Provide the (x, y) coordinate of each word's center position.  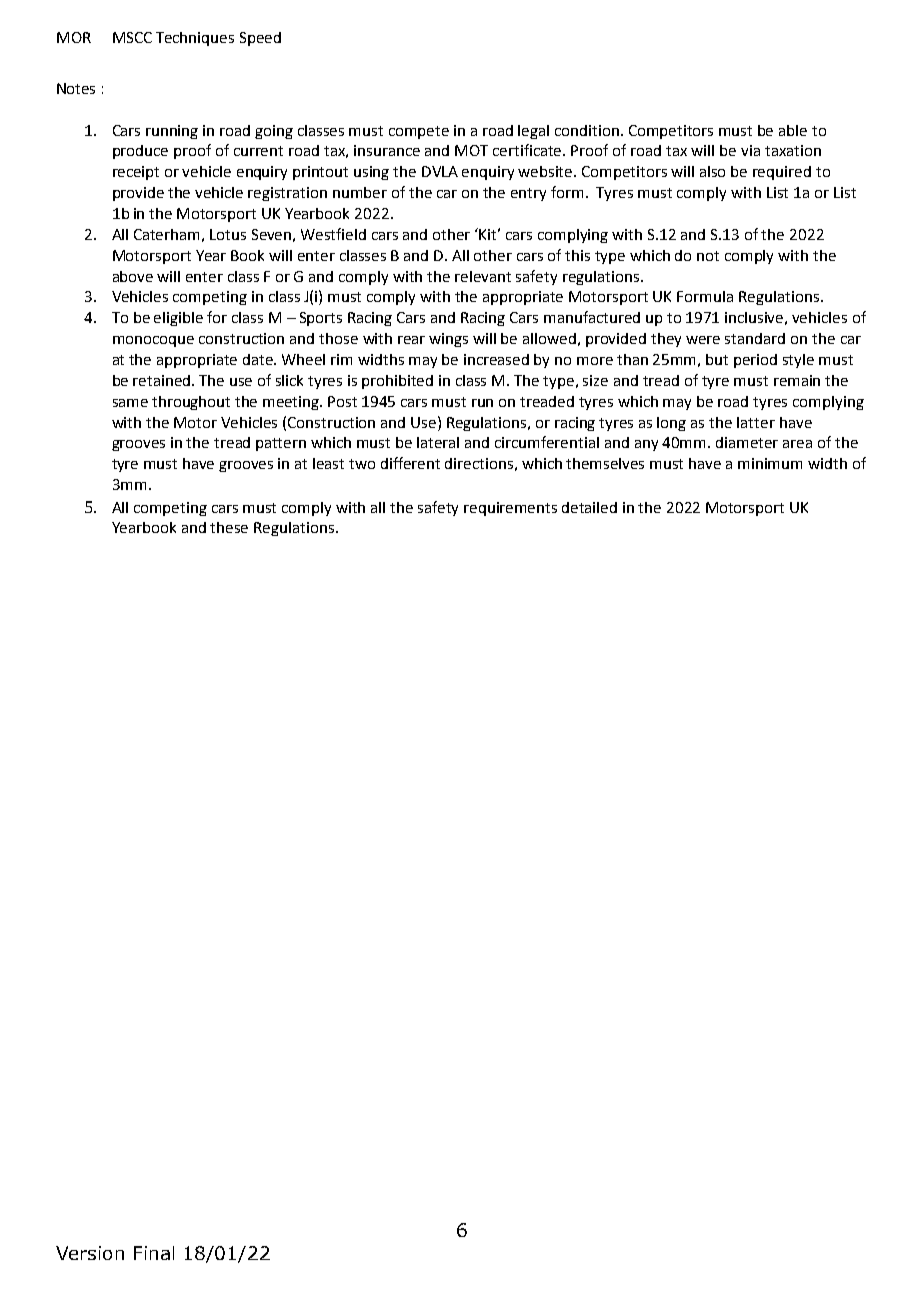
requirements (510, 509)
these (229, 527)
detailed (589, 507)
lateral (438, 442)
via (750, 150)
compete (419, 132)
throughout (191, 403)
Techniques (195, 39)
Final (154, 1253)
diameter (747, 442)
